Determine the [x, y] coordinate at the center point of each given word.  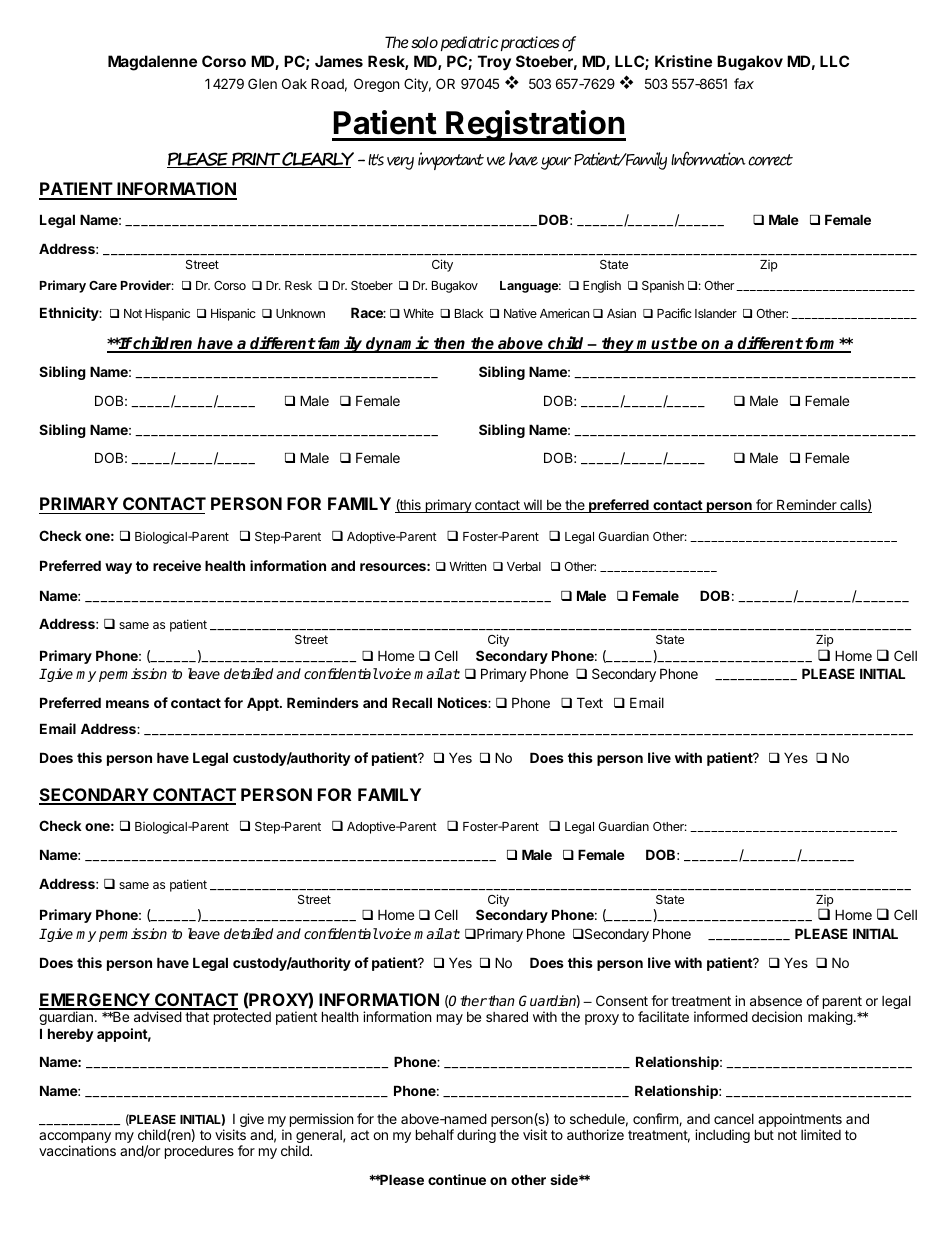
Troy [494, 62]
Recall [412, 702]
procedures [199, 1152]
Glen [262, 83]
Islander [716, 313]
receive [177, 565]
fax [744, 83]
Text [590, 702]
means [127, 704]
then [450, 344]
